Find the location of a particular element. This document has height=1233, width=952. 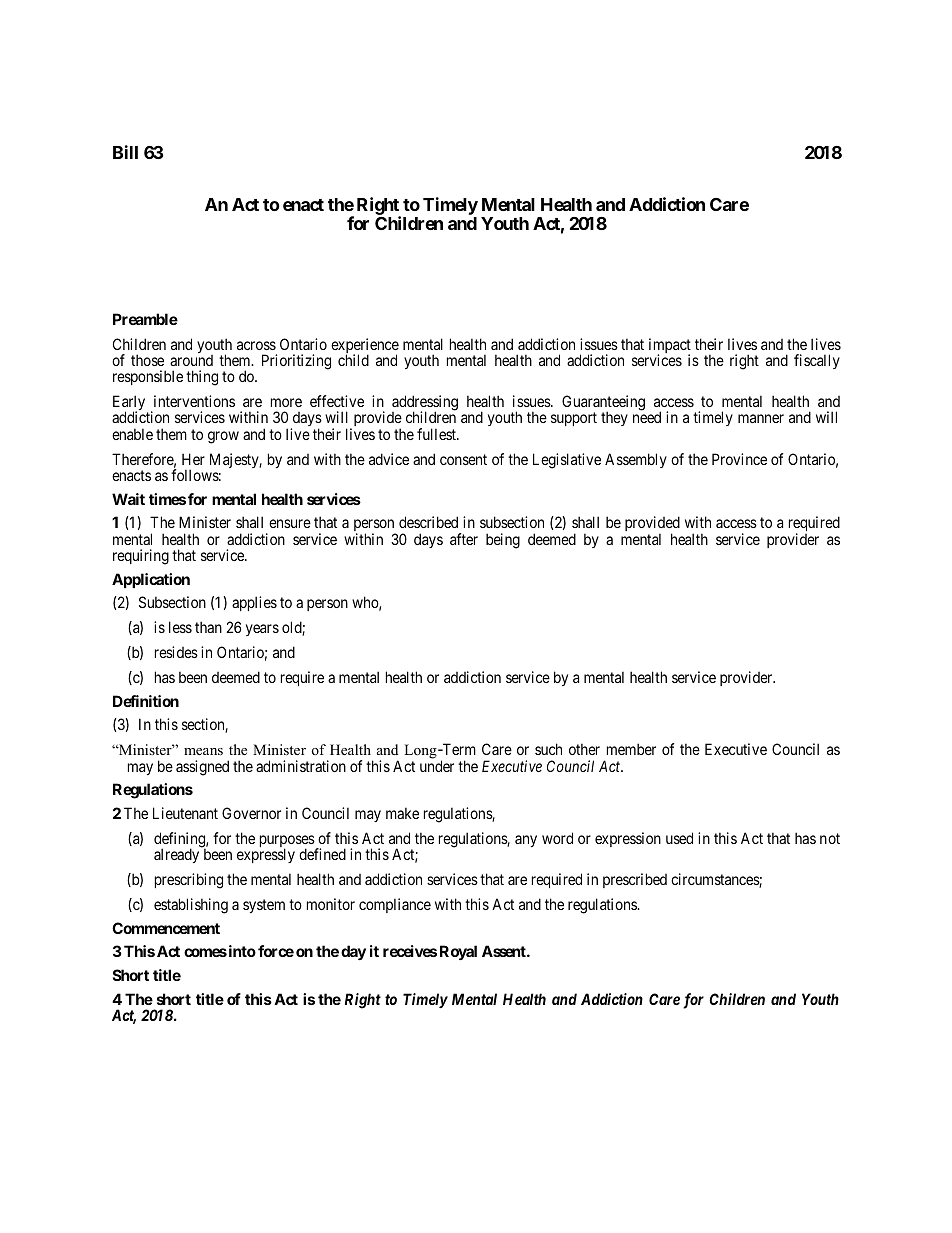

fiscally is located at coordinates (817, 361).
